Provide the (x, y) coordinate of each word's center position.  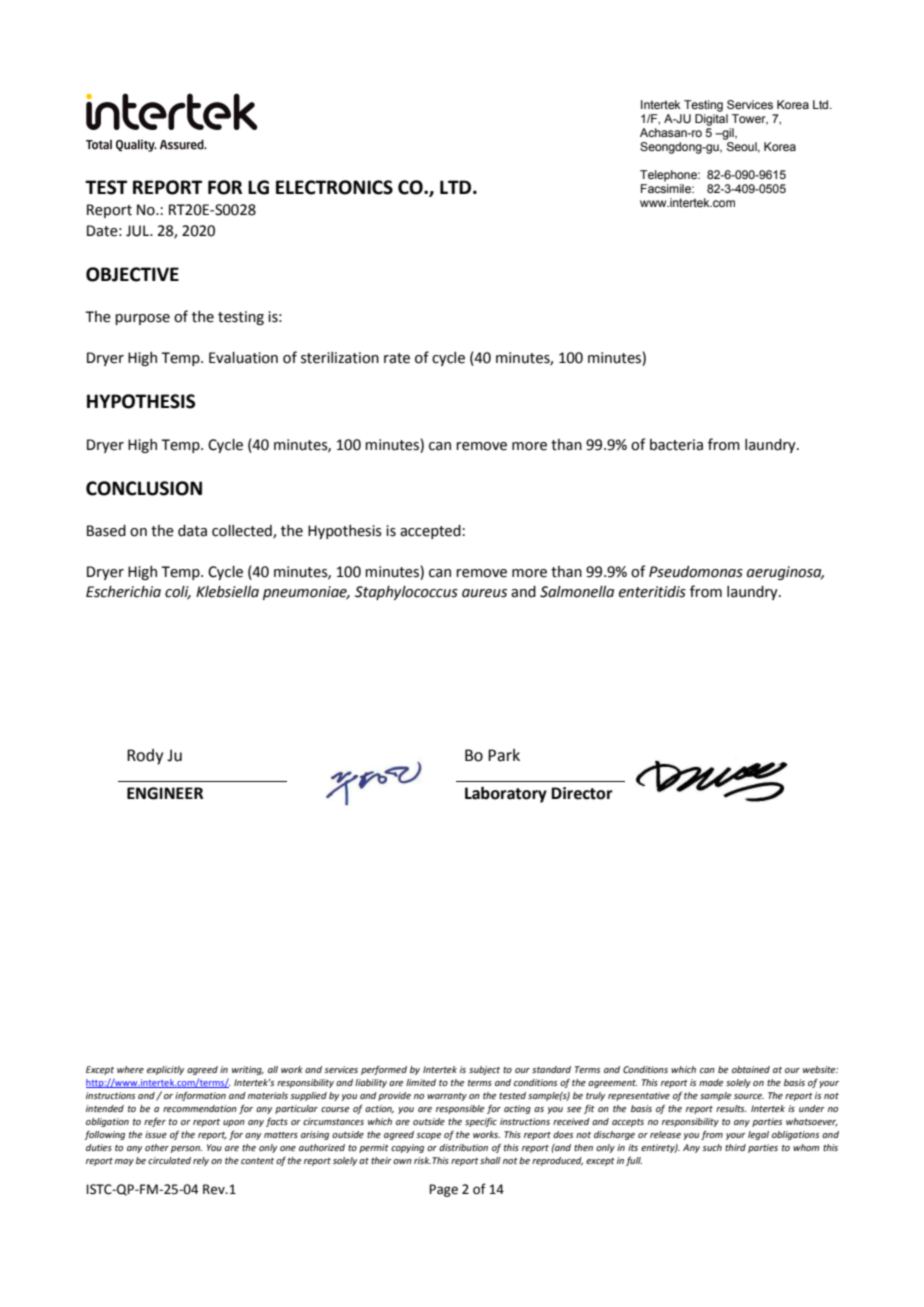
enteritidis (652, 592)
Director (582, 793)
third (735, 1147)
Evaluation (243, 358)
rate (397, 358)
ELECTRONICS (334, 187)
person (186, 1149)
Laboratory (506, 795)
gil (728, 134)
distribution (463, 1147)
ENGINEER (165, 793)
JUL (139, 231)
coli (178, 593)
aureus (484, 593)
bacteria (676, 445)
